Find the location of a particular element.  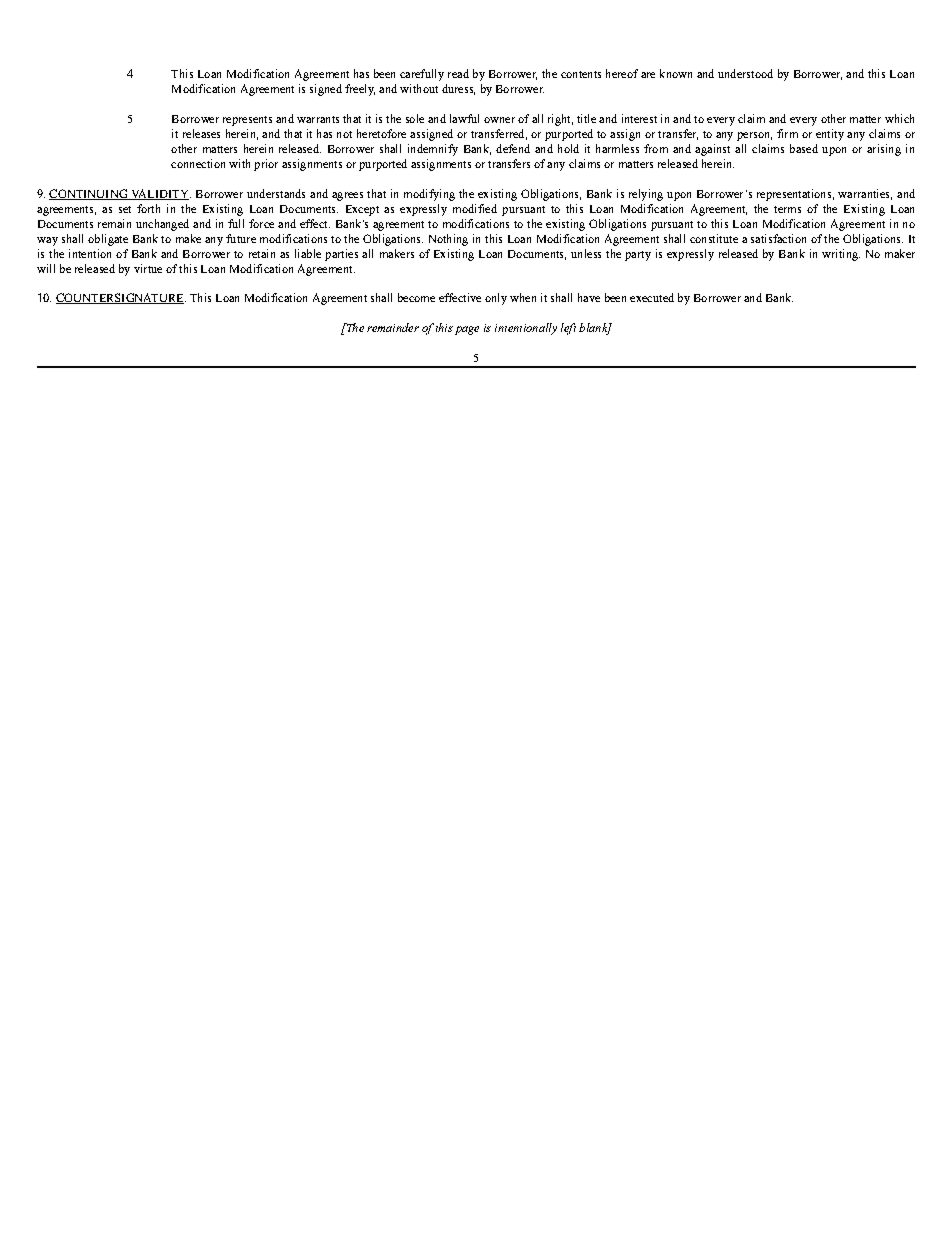

modified is located at coordinates (475, 208).
